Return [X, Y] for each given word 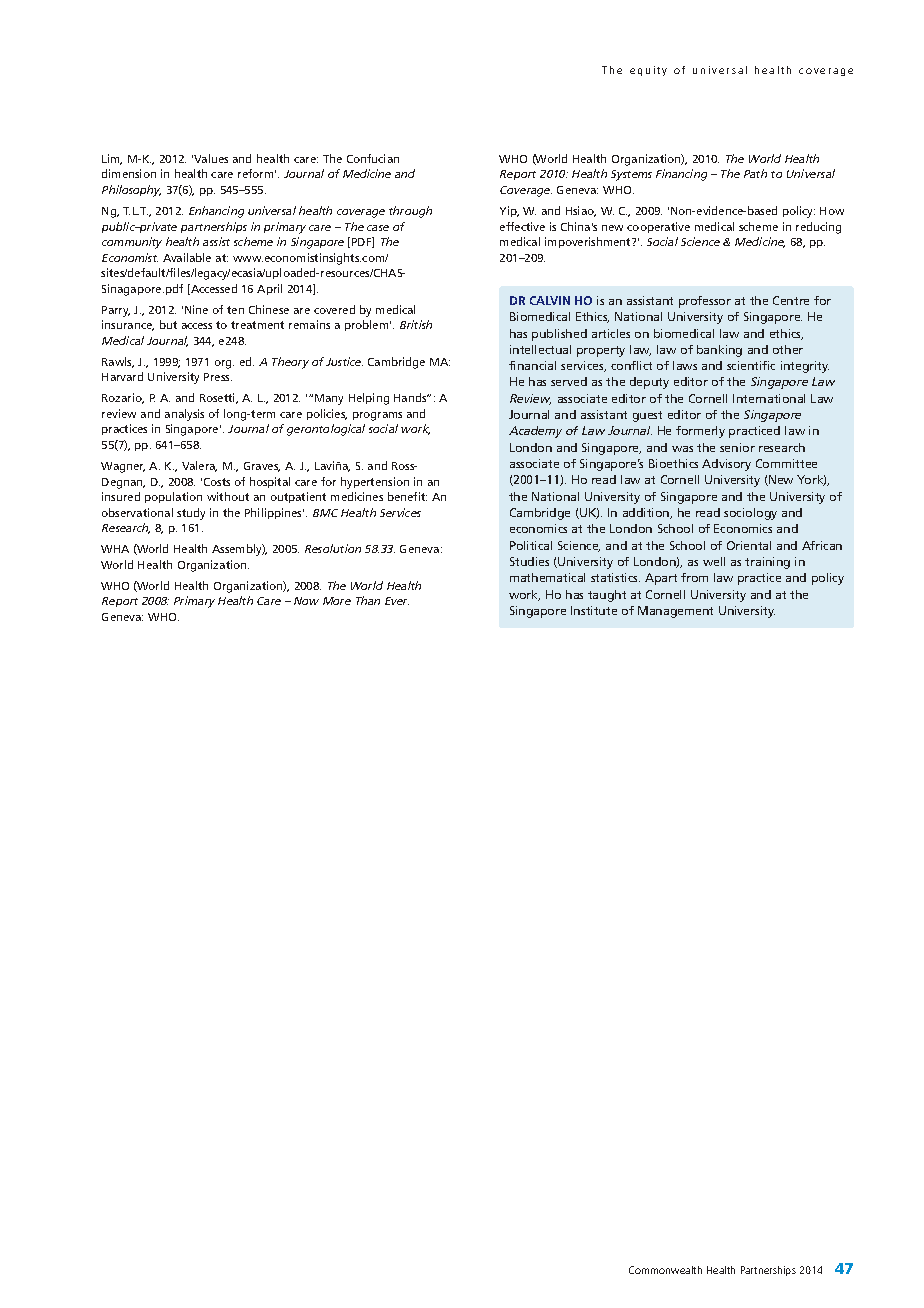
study [191, 514]
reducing [818, 228]
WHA [115, 549]
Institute [594, 610]
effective [522, 226]
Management [675, 612]
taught [607, 596]
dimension [129, 173]
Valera [199, 466]
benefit [407, 496]
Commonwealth [665, 1270]
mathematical [547, 577]
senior [737, 447]
